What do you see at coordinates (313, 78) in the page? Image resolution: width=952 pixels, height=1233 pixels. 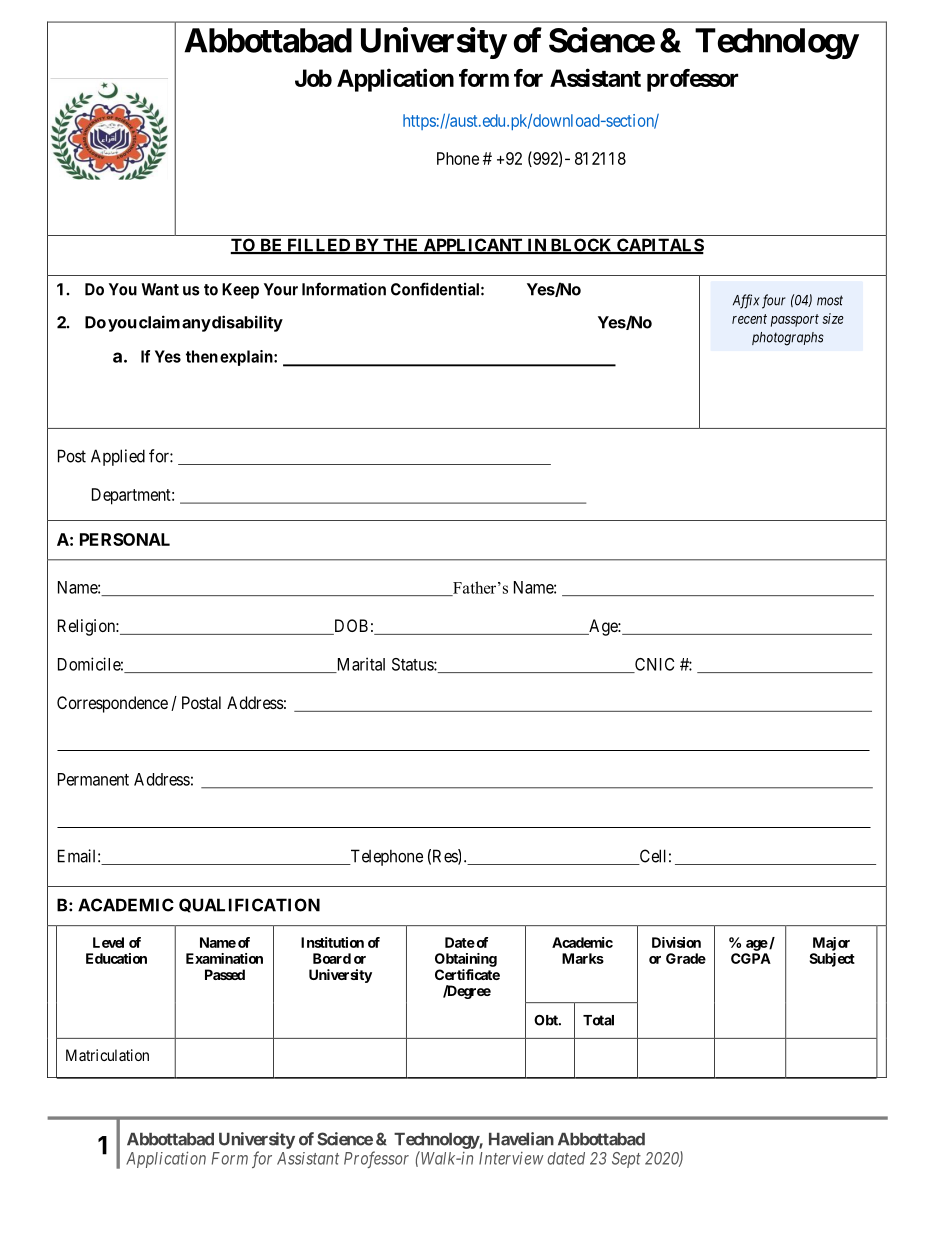 I see `Job` at bounding box center [313, 78].
